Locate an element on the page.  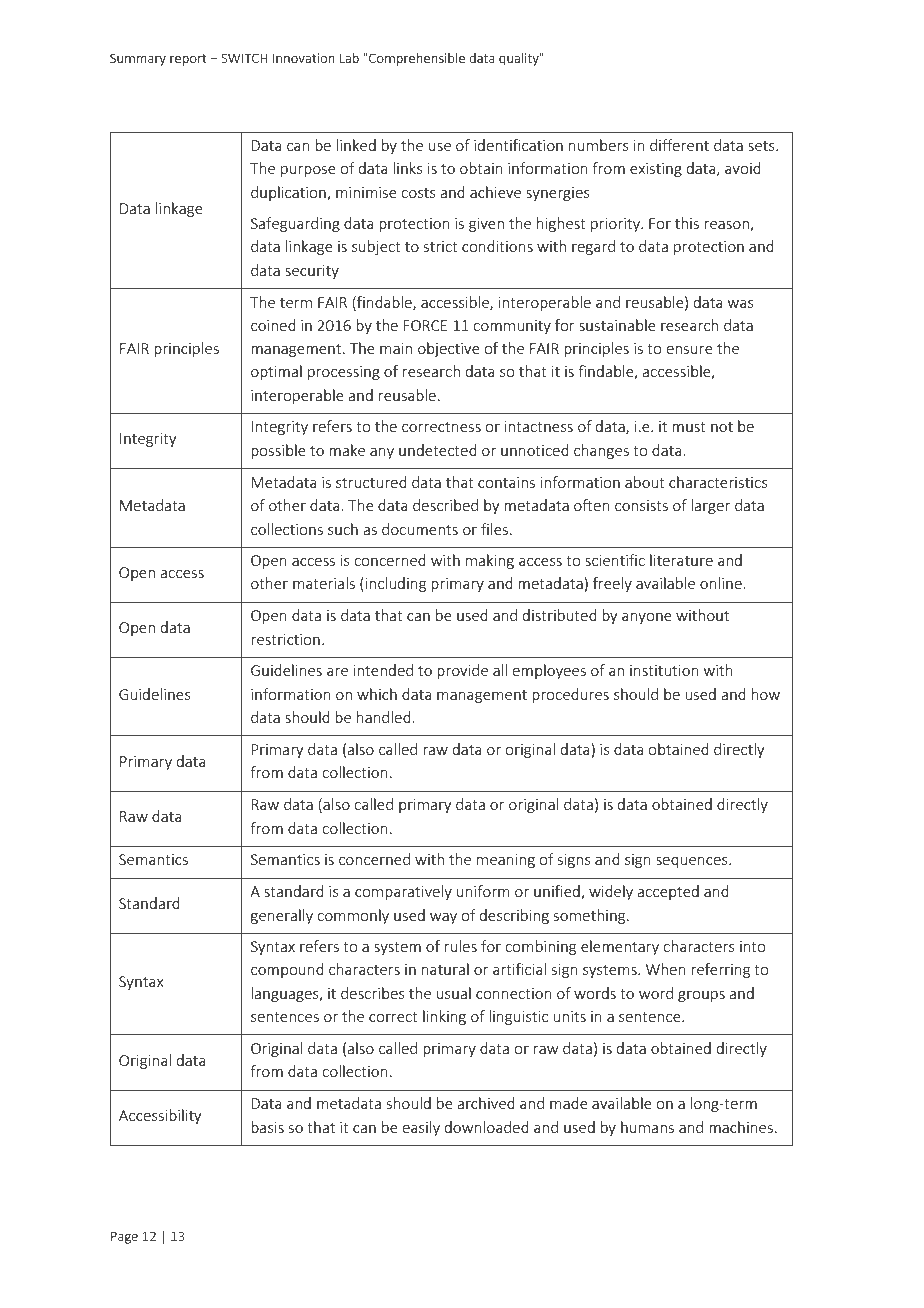
different is located at coordinates (679, 145).
